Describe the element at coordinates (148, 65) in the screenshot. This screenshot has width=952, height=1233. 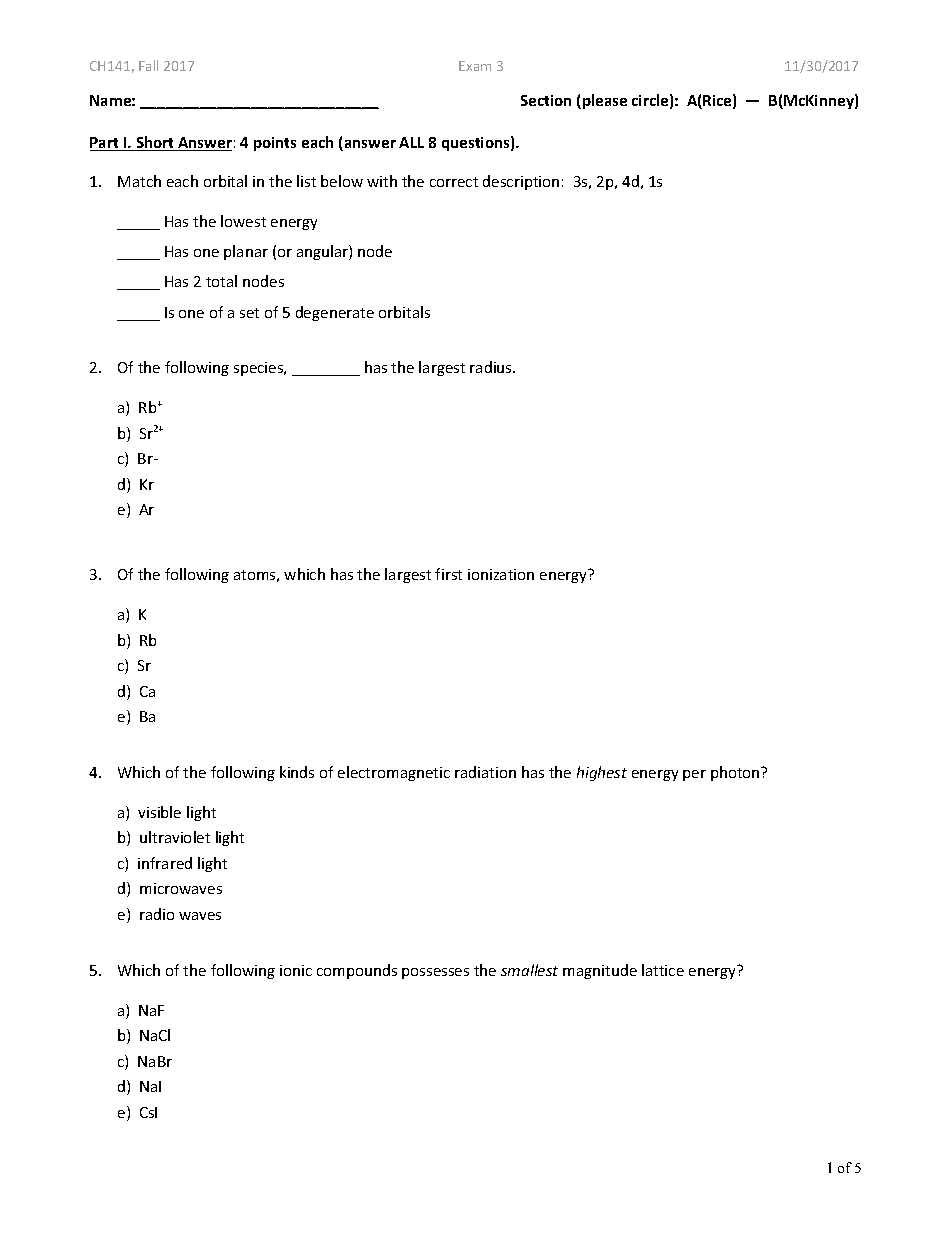
I see `Fall` at that location.
